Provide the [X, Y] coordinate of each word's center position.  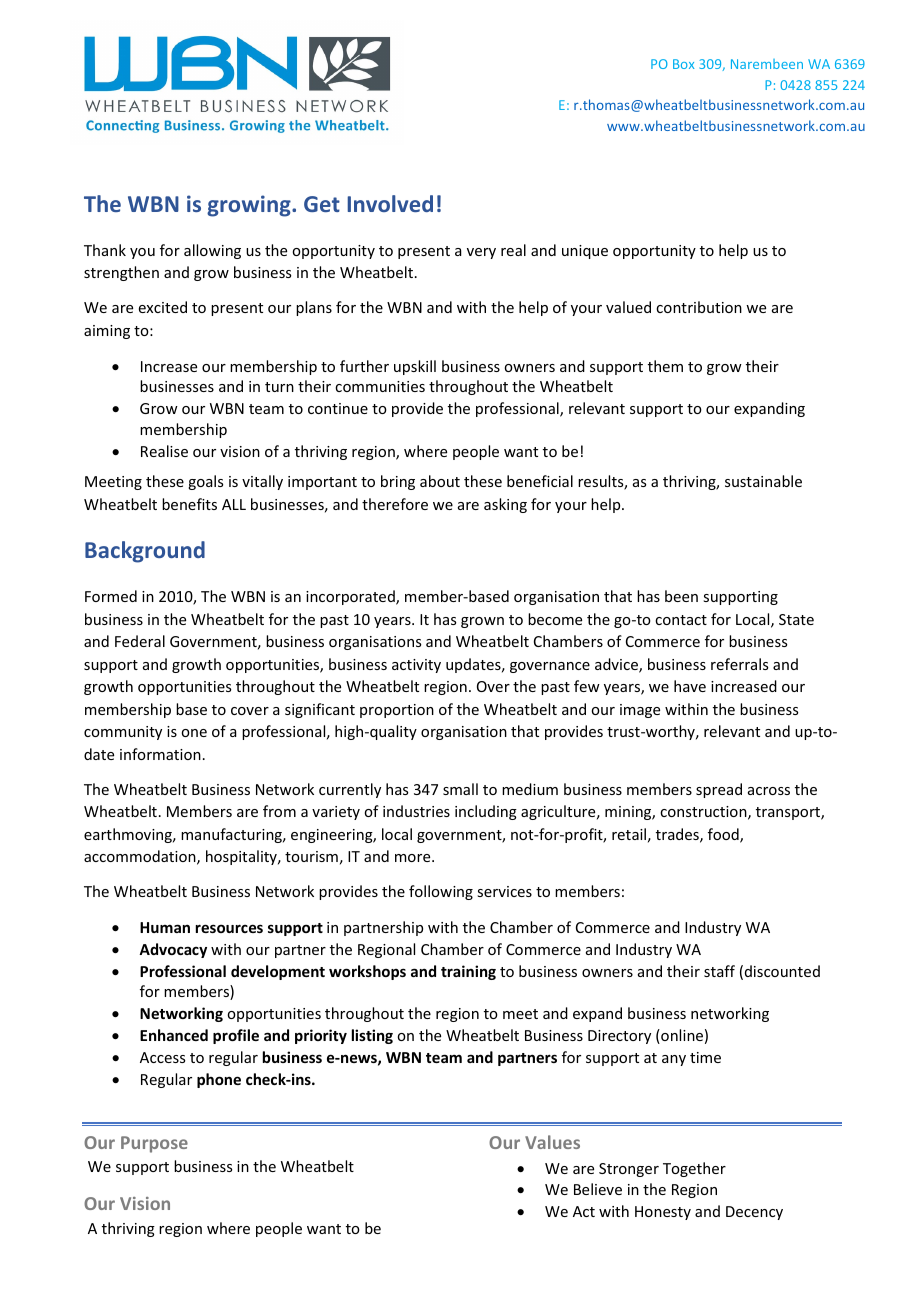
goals [205, 482]
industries [416, 811]
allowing [212, 251]
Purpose [154, 1144]
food [724, 835]
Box [684, 64]
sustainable [763, 481]
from [279, 811]
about [440, 481]
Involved [390, 203]
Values [552, 1142]
